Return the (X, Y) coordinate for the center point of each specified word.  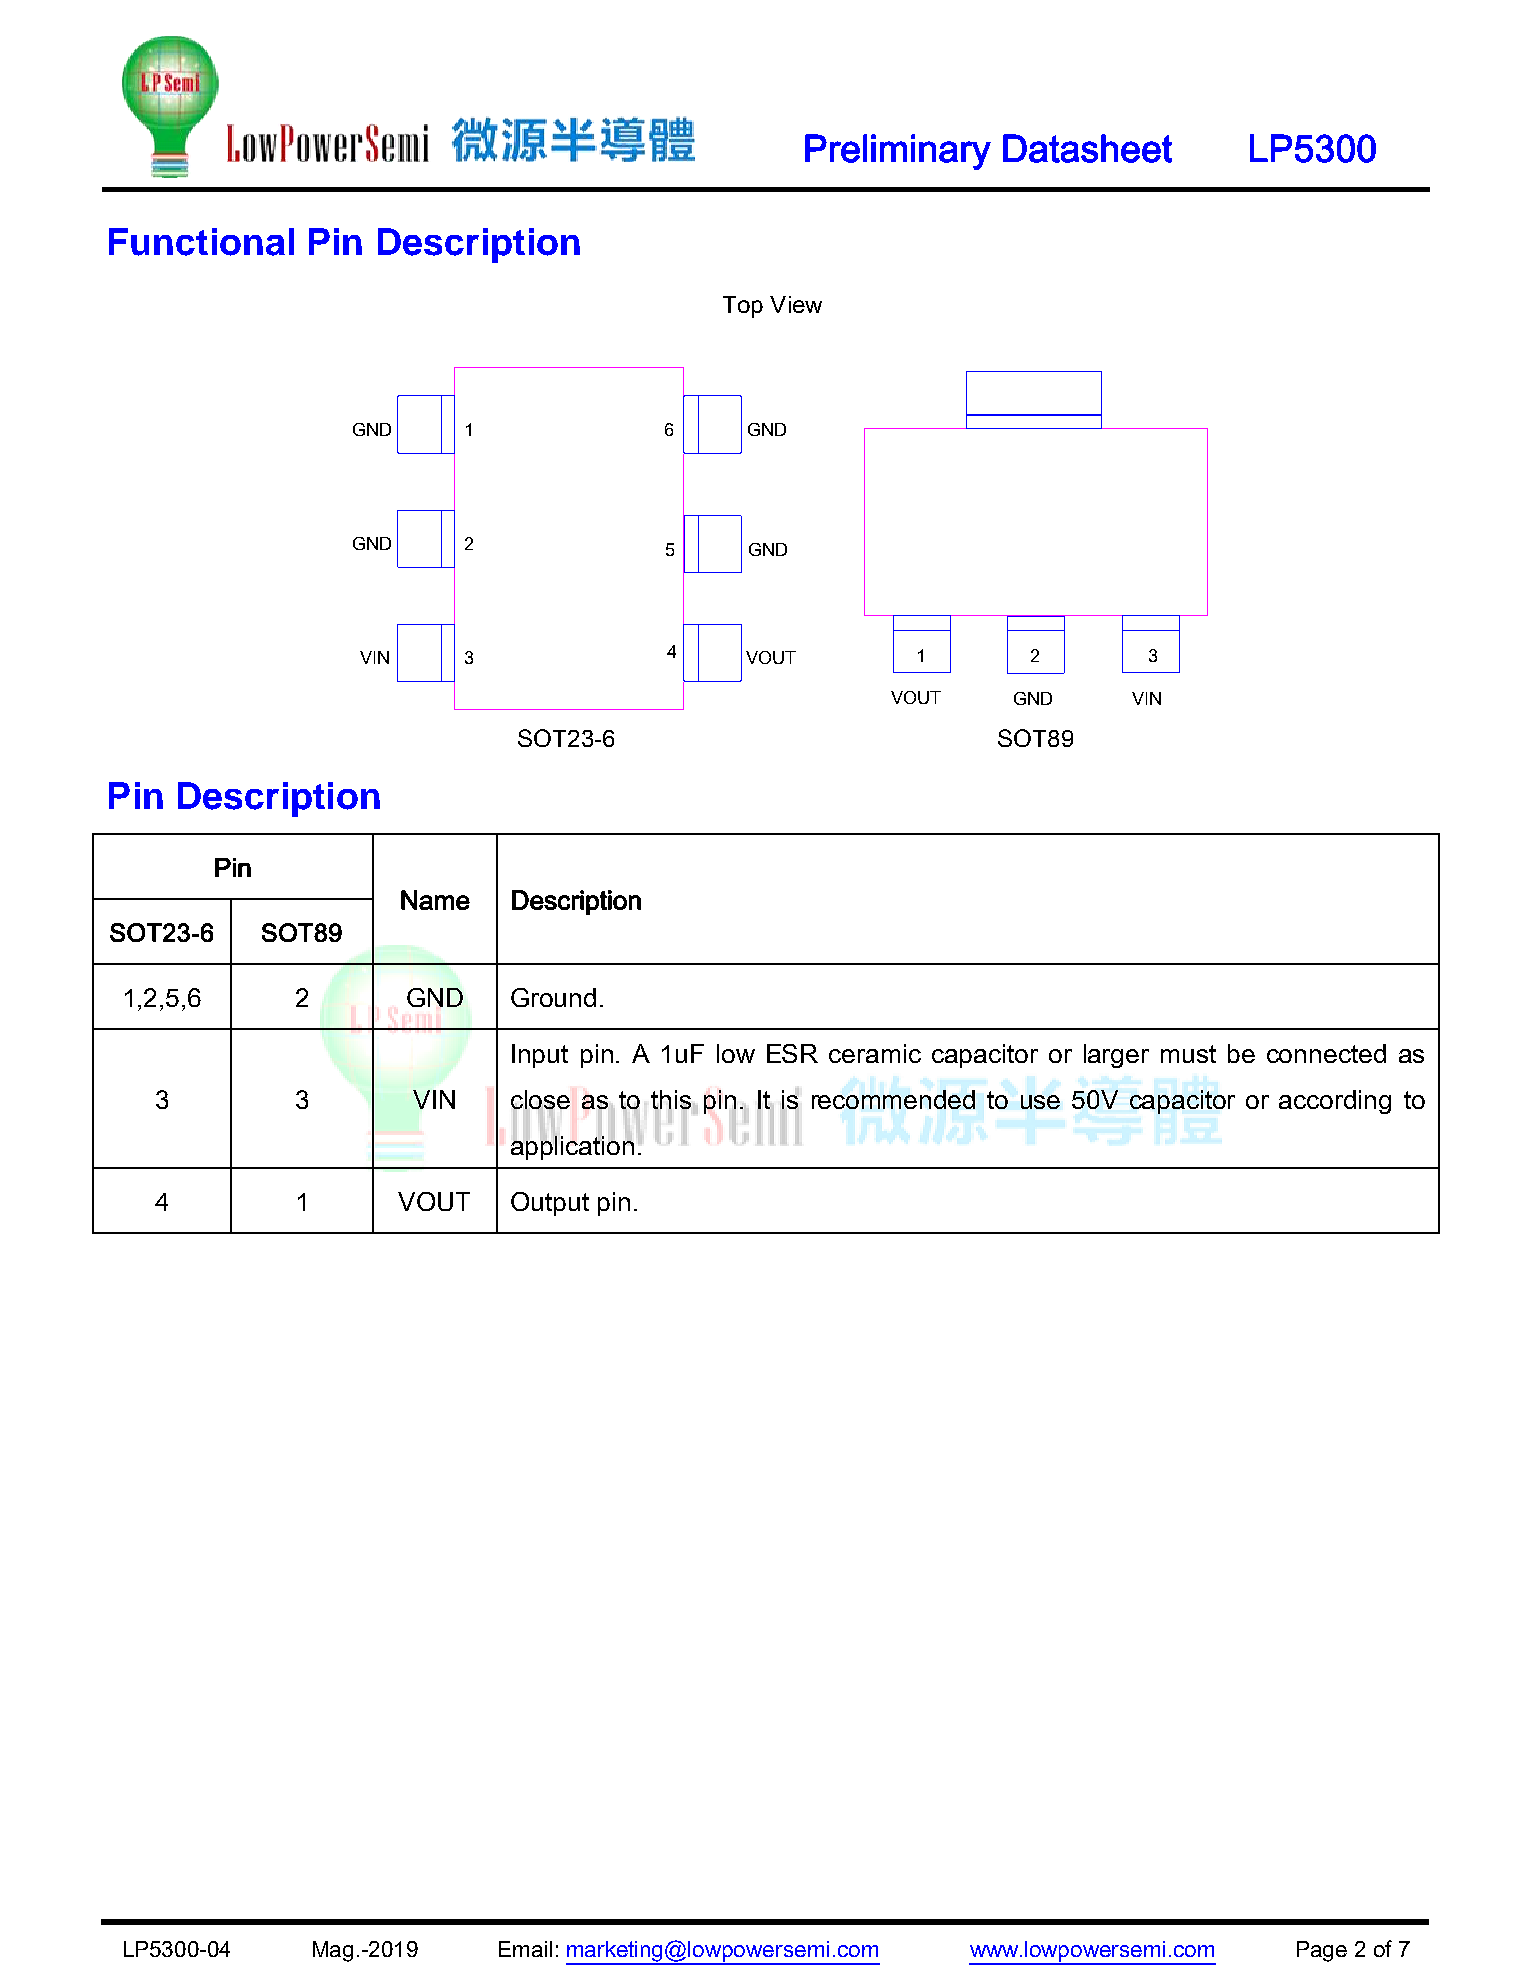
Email (525, 1949)
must (1188, 1054)
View (796, 304)
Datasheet (1087, 148)
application (572, 1146)
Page (1322, 1951)
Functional (201, 242)
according (1335, 1102)
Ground (553, 997)
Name (435, 900)
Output (550, 1204)
